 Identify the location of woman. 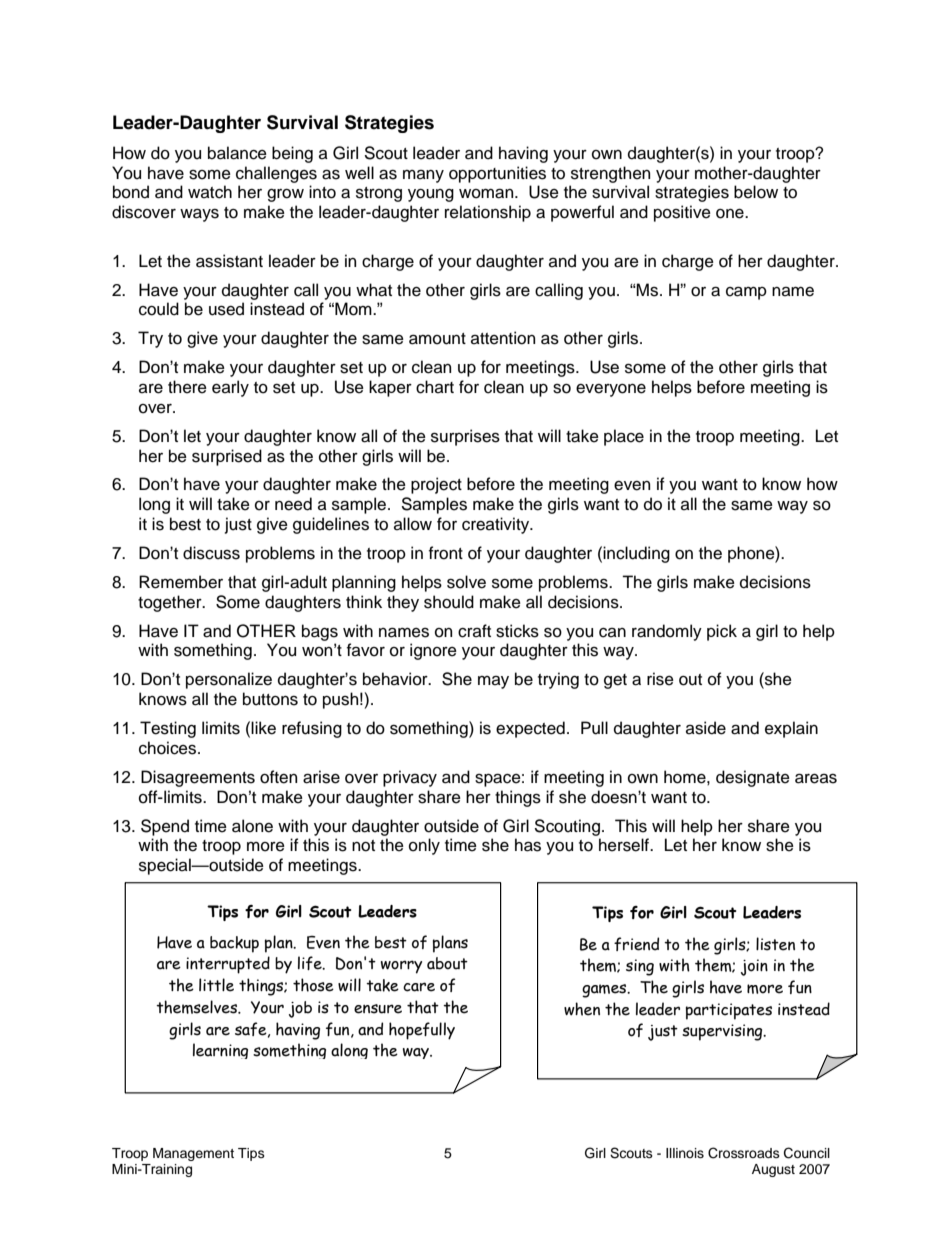
(487, 193).
